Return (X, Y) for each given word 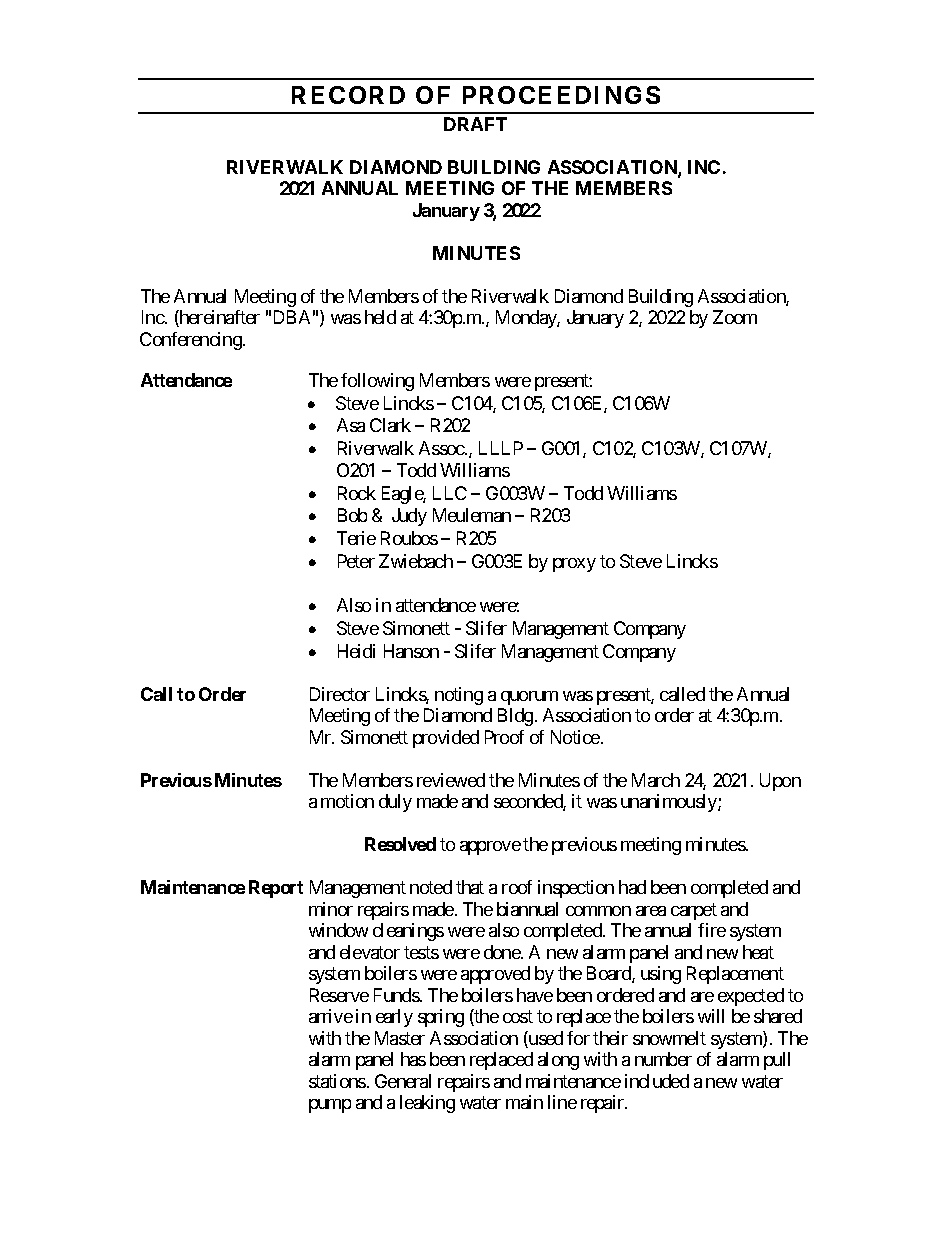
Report (276, 889)
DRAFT (475, 124)
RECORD (348, 95)
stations (337, 1081)
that (470, 887)
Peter (356, 561)
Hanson (411, 651)
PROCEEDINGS (561, 95)
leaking (427, 1104)
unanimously (670, 803)
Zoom (735, 317)
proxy (574, 565)
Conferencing (191, 341)
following (377, 382)
